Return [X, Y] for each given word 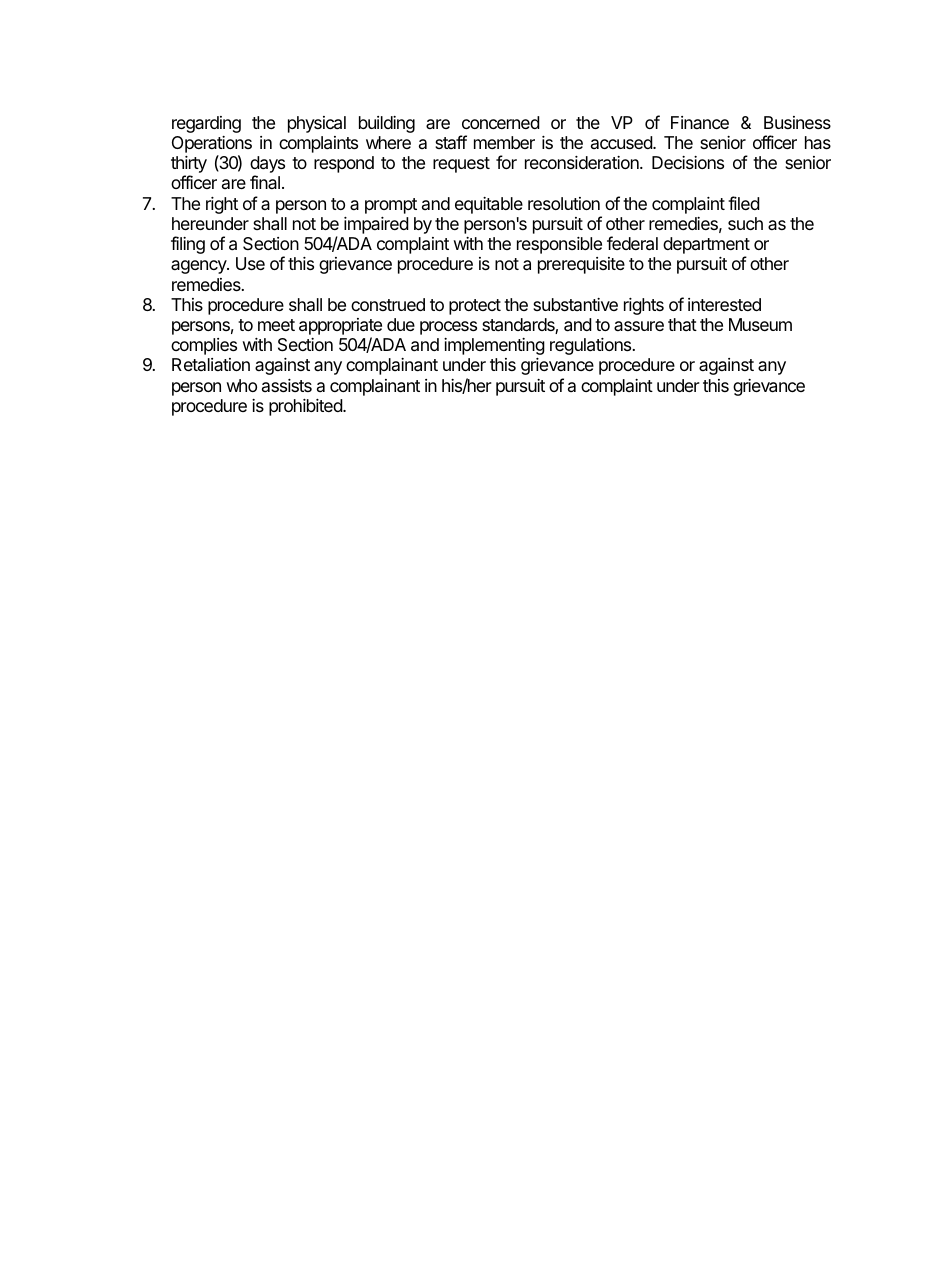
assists [287, 385]
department [706, 247]
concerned [501, 122]
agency [199, 267]
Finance [700, 122]
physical [317, 124]
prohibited [306, 407]
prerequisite [581, 265]
